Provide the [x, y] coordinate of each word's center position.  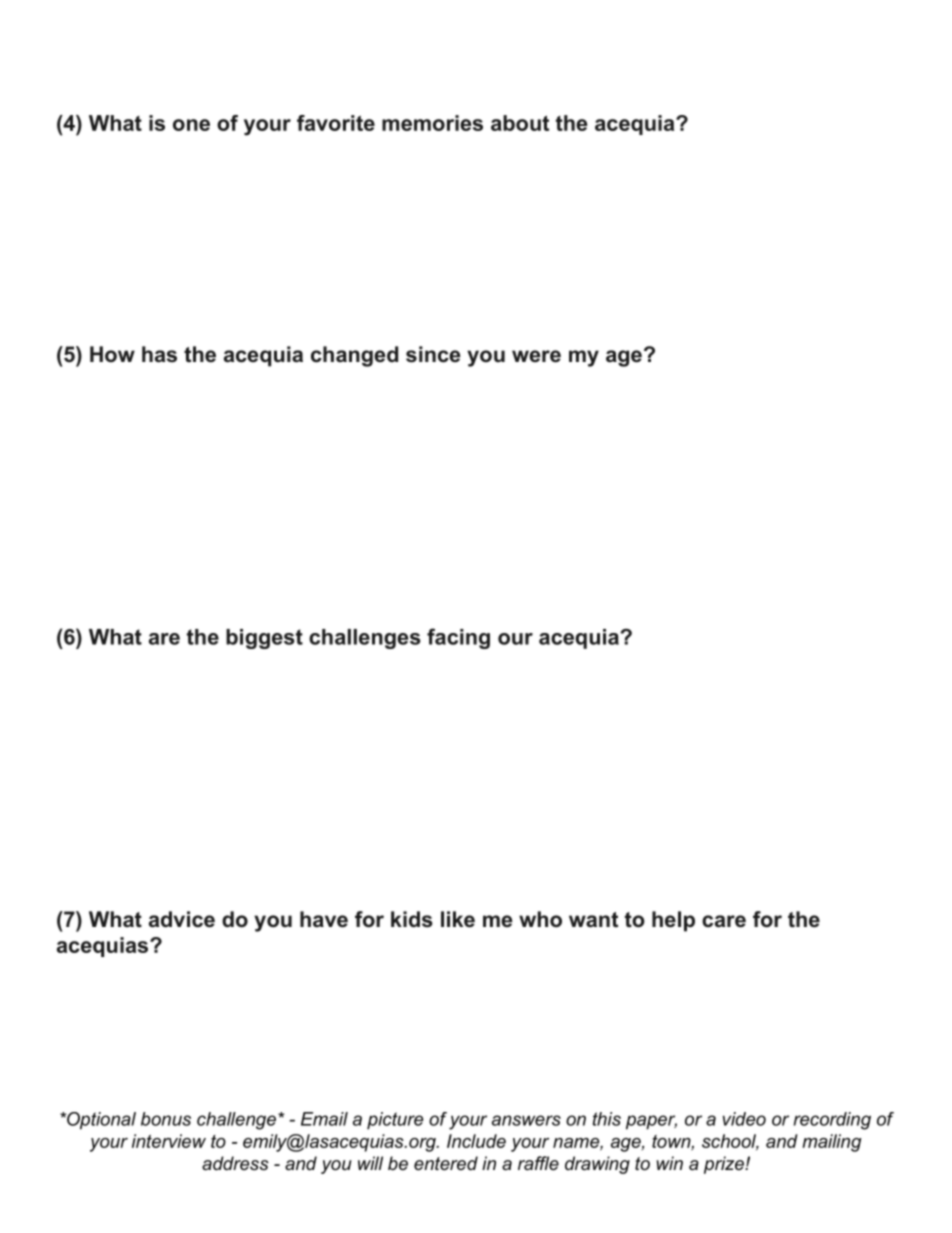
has [159, 354]
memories [432, 123]
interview [169, 1141]
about [520, 123]
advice [182, 919]
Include [476, 1141]
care [724, 921]
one [191, 125]
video [744, 1119]
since [433, 354]
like [458, 919]
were [536, 356]
